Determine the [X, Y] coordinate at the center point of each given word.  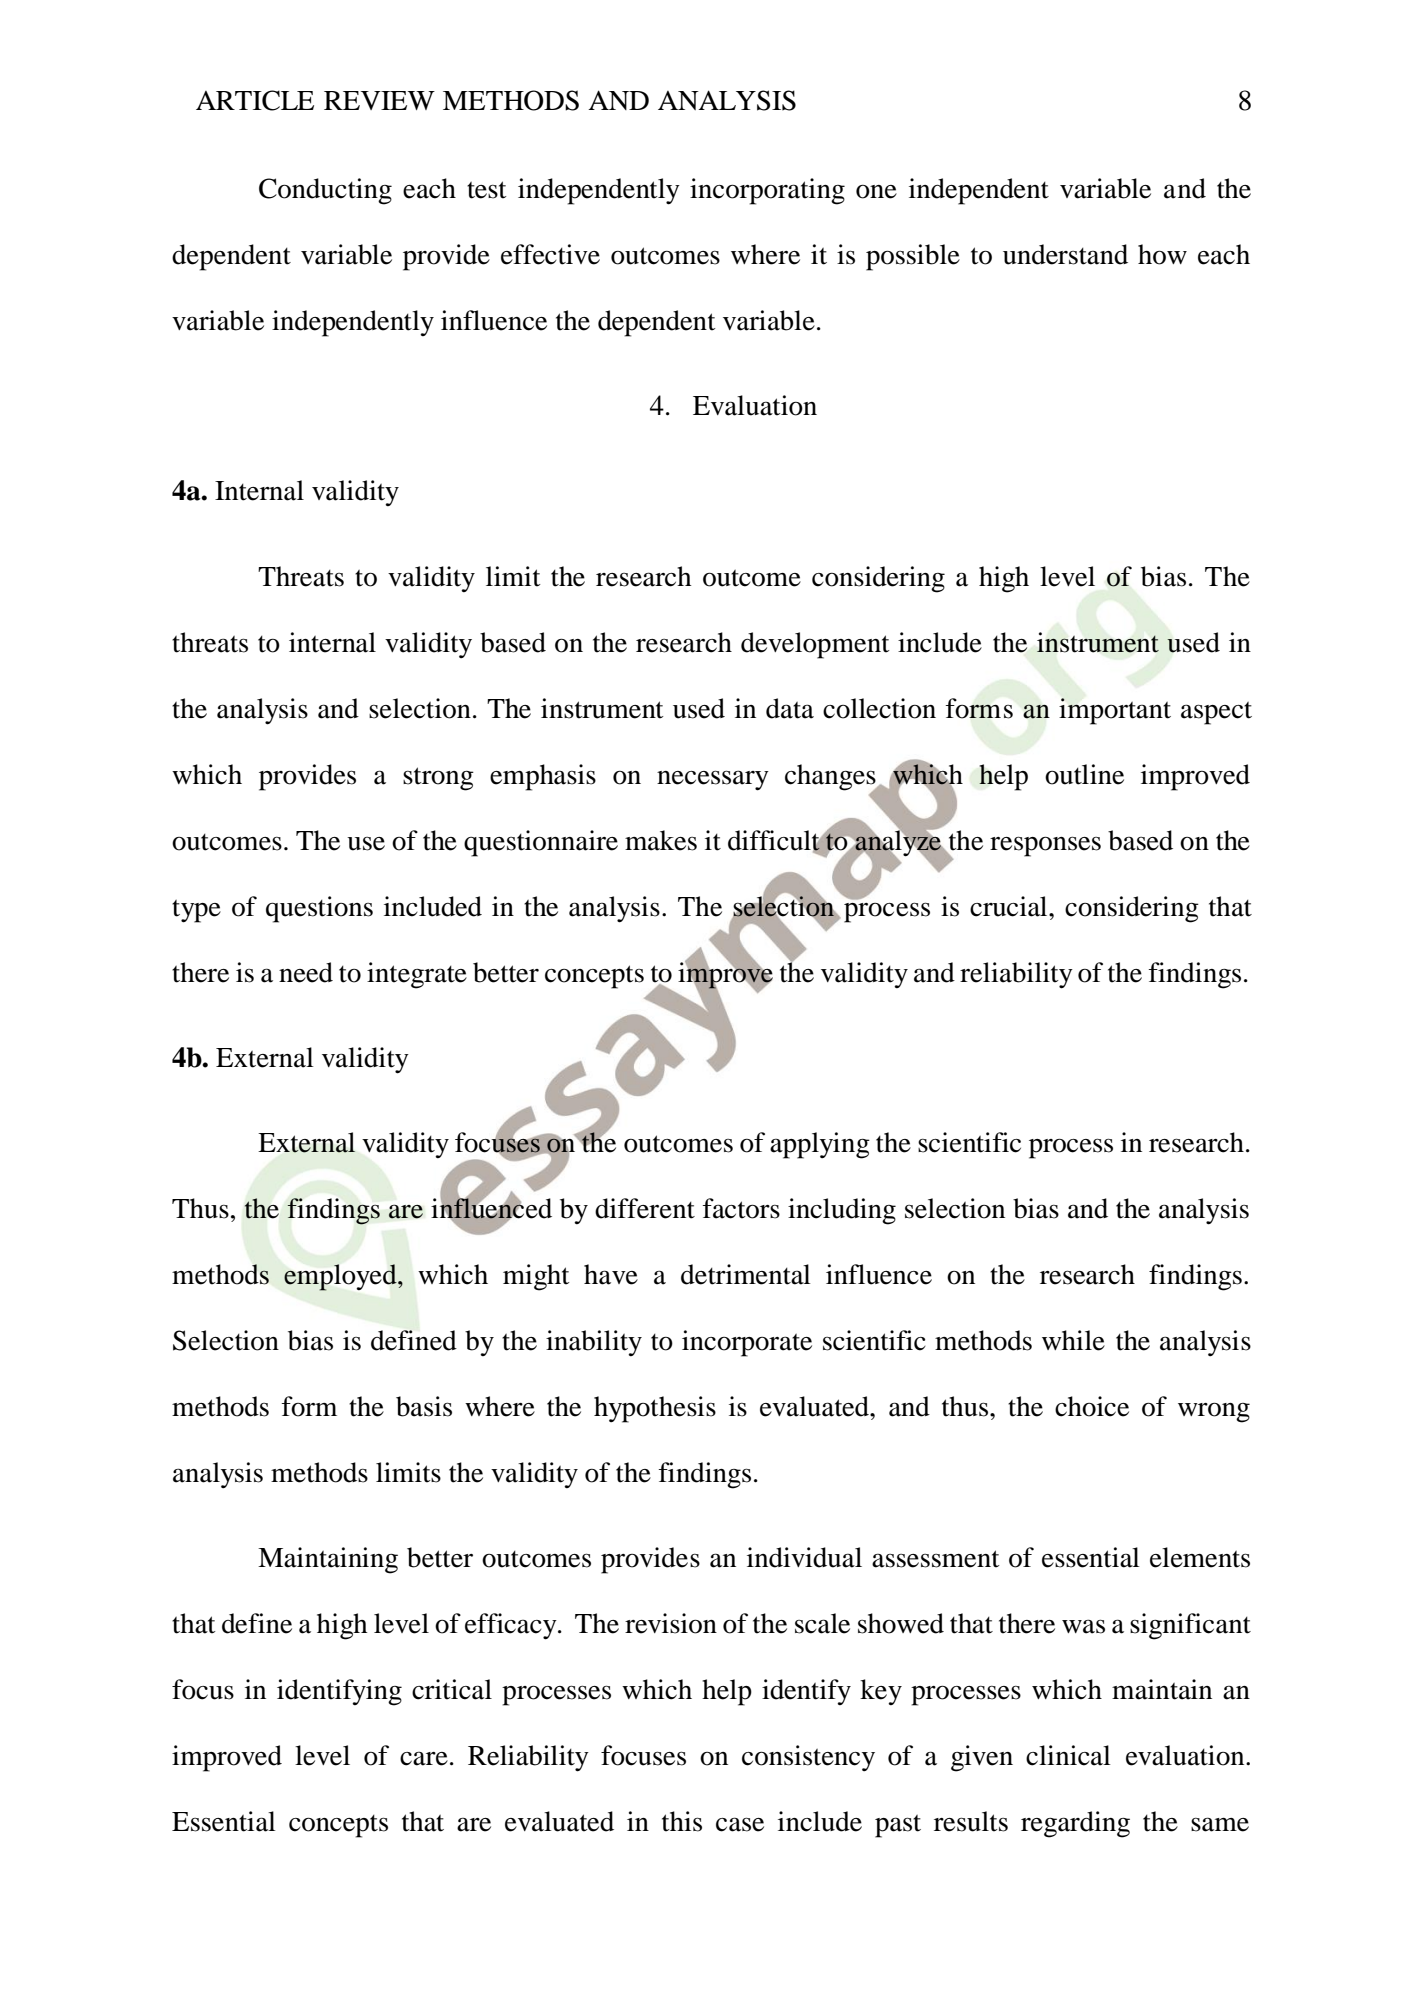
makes [661, 840]
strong [438, 779]
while [1073, 1340]
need [306, 972]
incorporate [747, 1343]
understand [1065, 254]
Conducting [325, 191]
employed [341, 1277]
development [815, 645]
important [1115, 711]
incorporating [767, 191]
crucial [1010, 906]
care [424, 1759]
